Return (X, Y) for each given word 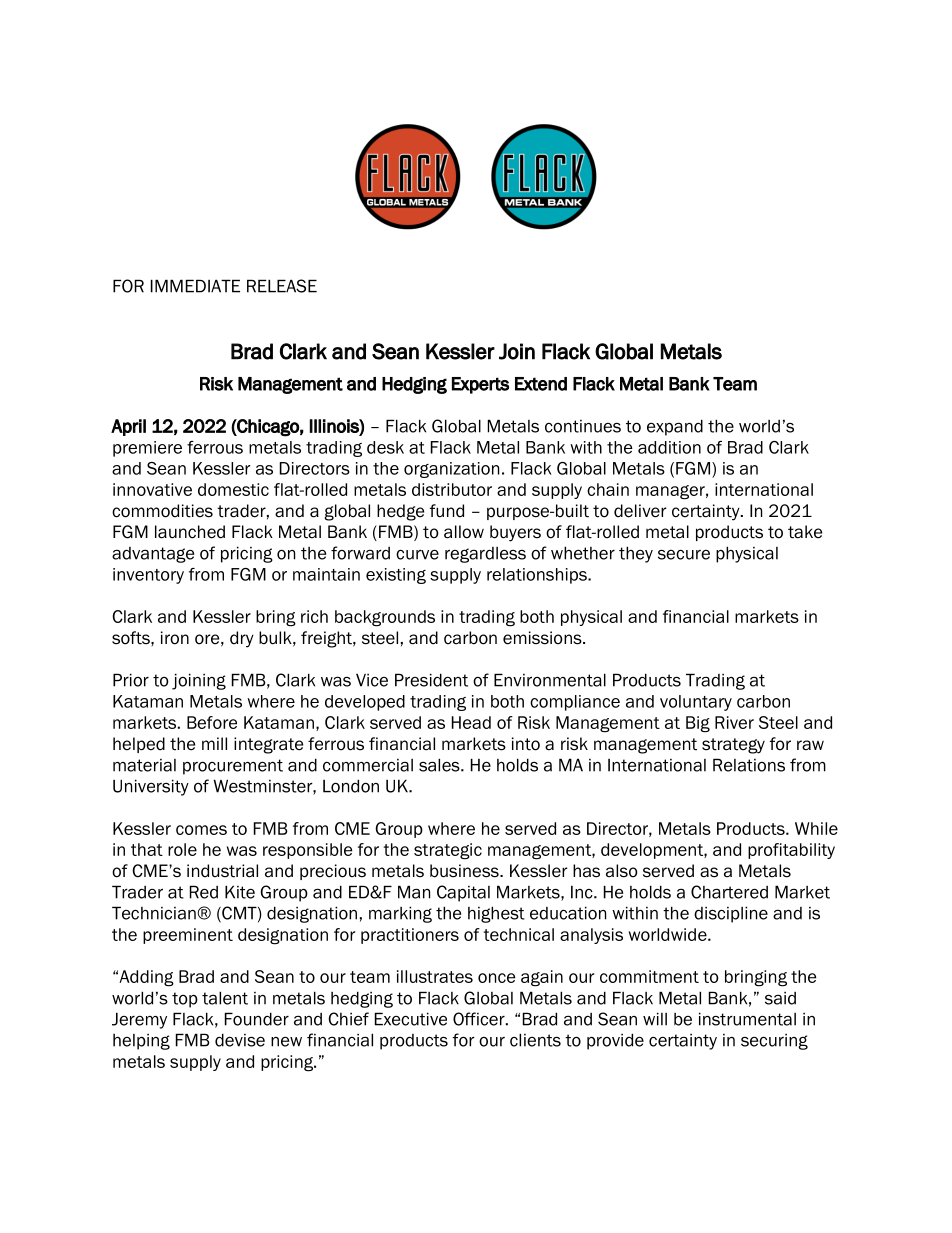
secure (684, 555)
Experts (480, 385)
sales (440, 765)
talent (225, 998)
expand (675, 427)
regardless (485, 555)
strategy (733, 746)
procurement (233, 767)
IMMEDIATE (195, 286)
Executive (411, 1019)
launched (190, 532)
